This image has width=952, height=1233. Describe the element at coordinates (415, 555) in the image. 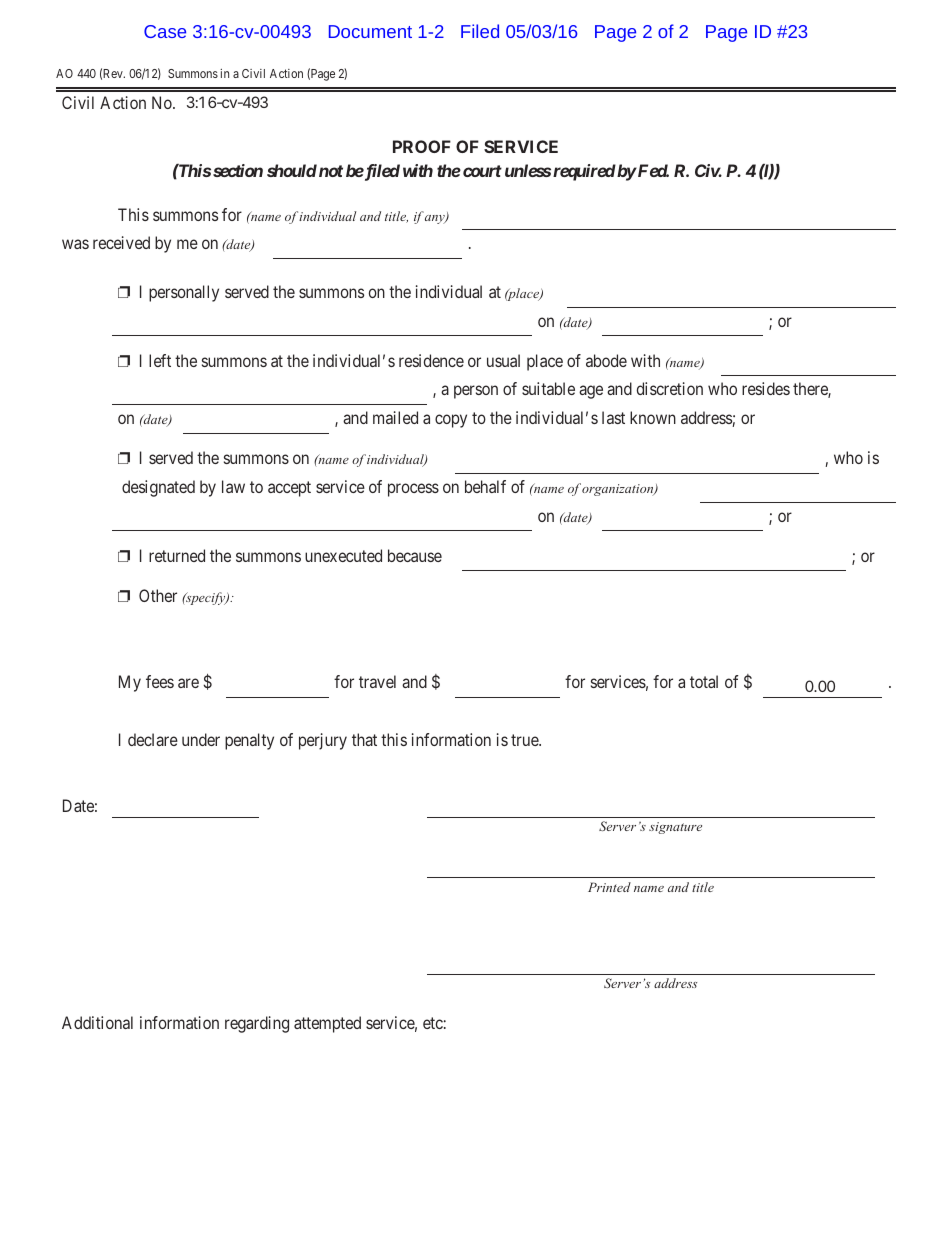

I see `because` at that location.
